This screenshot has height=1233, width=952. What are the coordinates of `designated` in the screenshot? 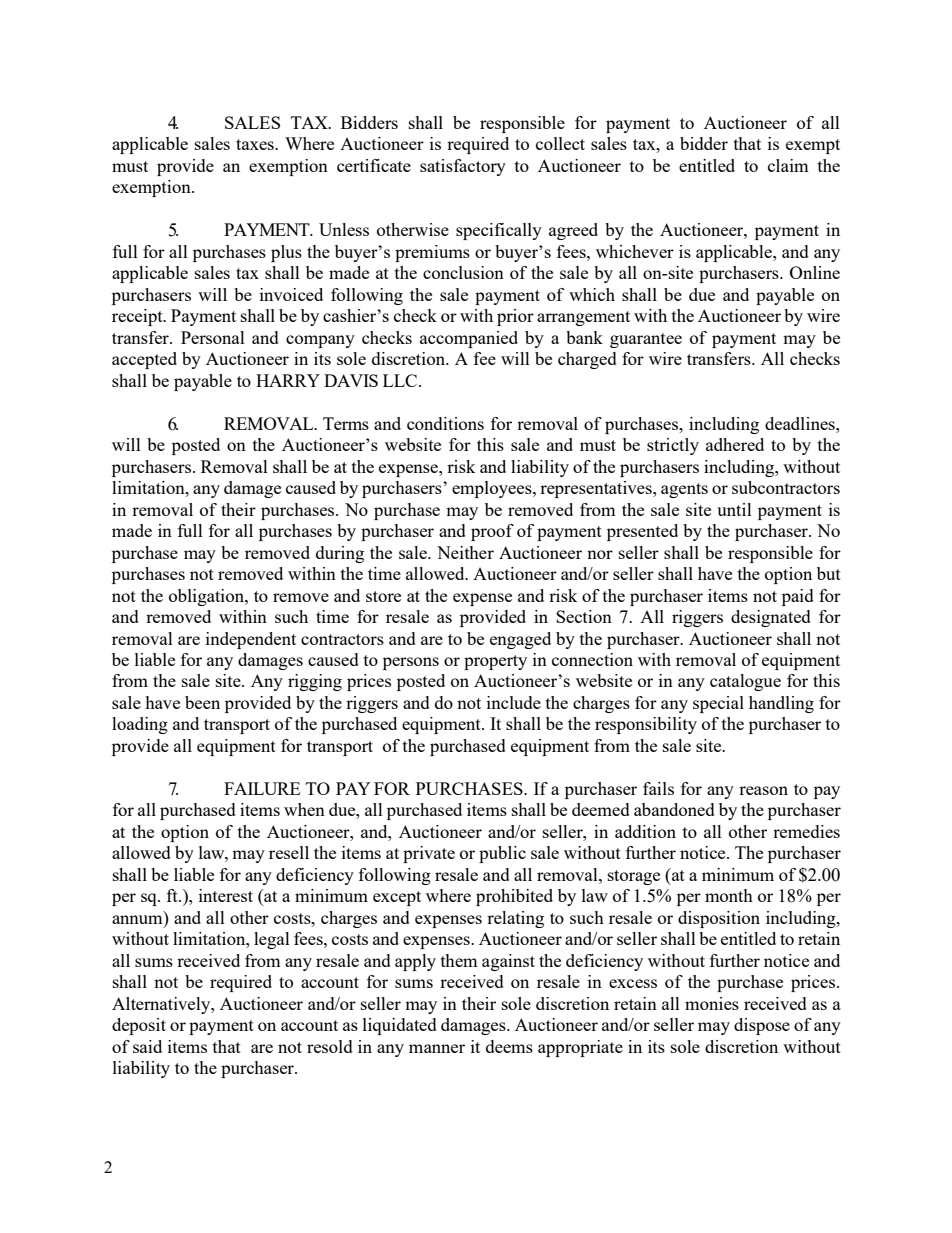 It's located at (771, 618).
